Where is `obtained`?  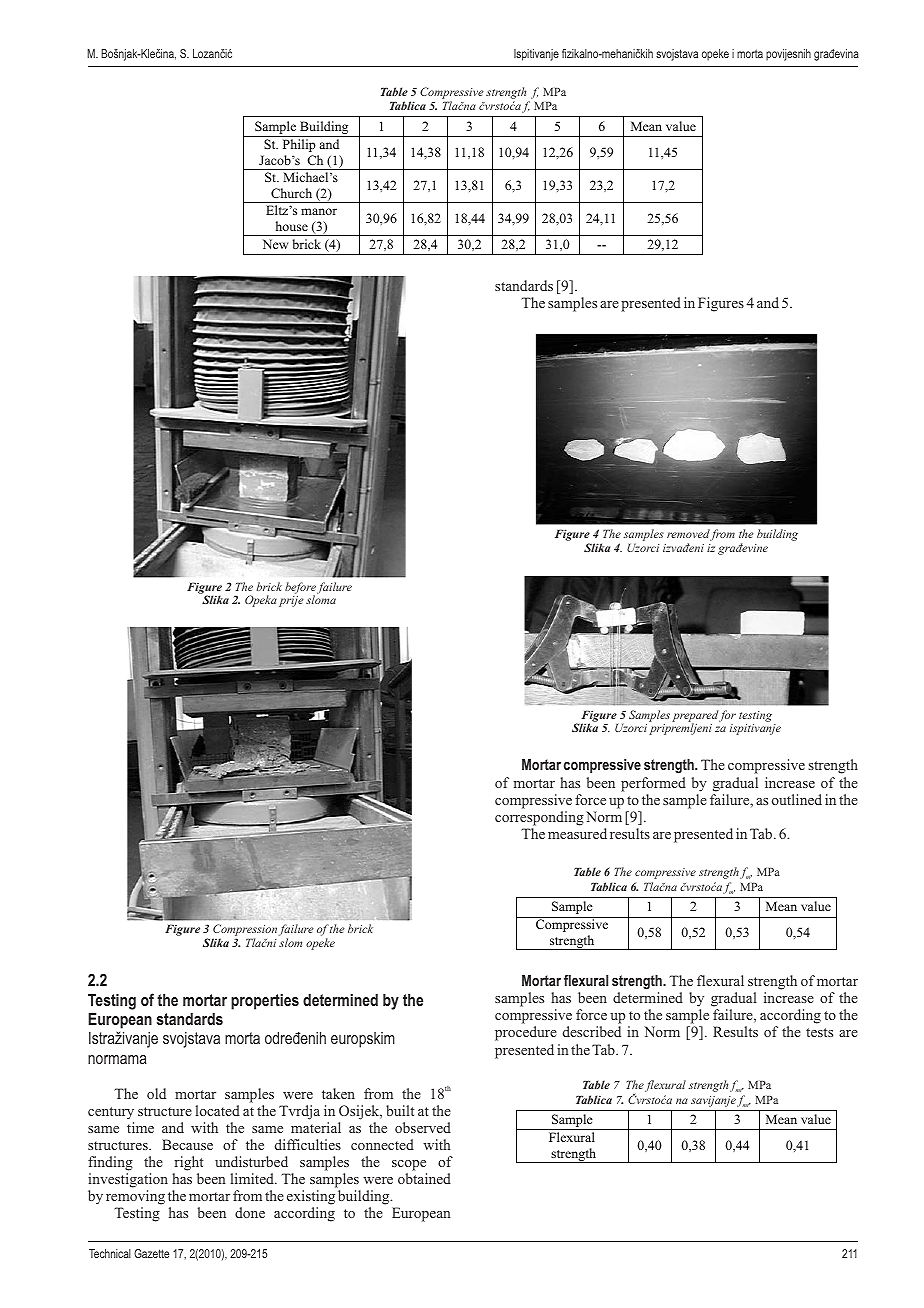
obtained is located at coordinates (424, 1178).
